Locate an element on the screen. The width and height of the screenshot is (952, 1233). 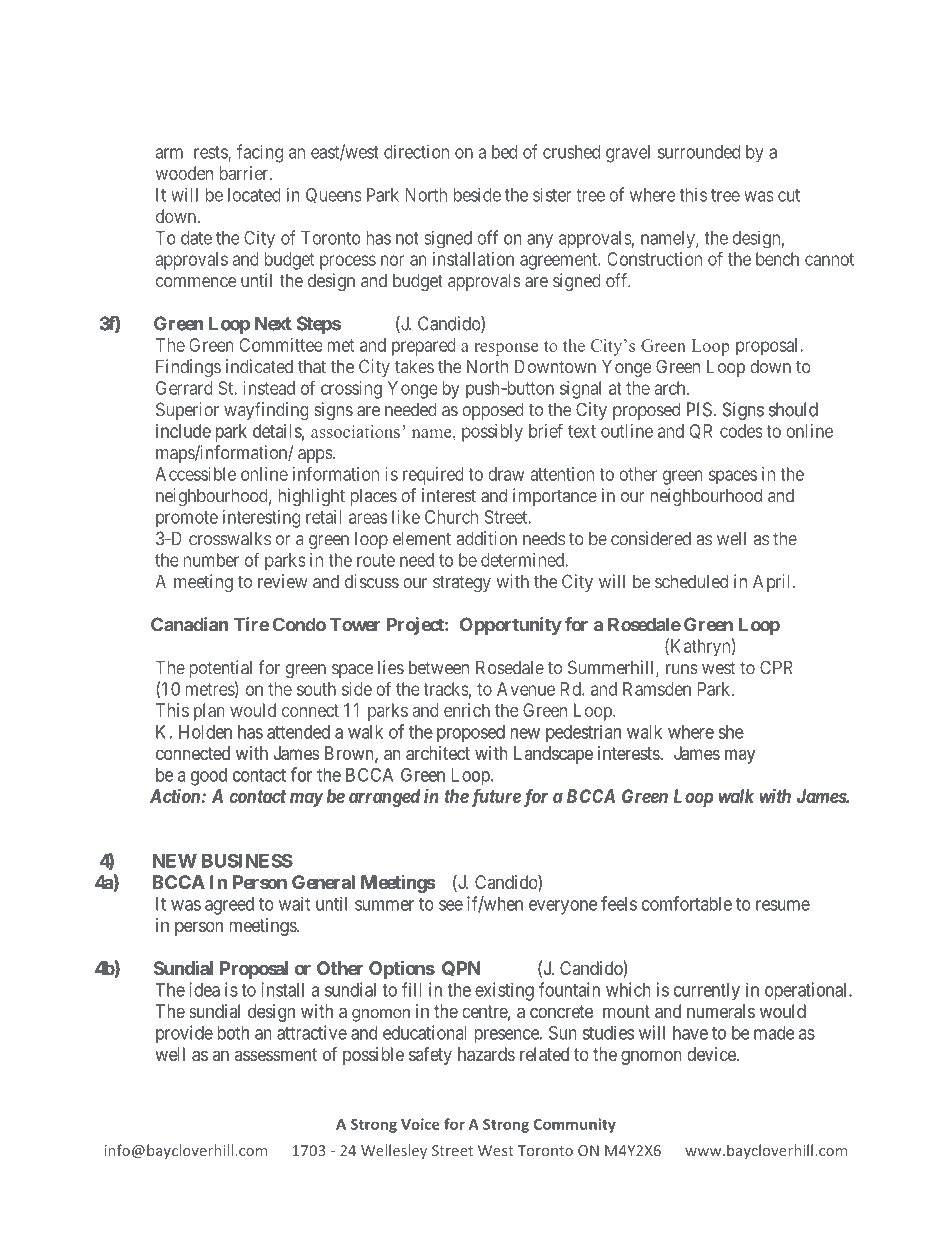
potential is located at coordinates (221, 669).
